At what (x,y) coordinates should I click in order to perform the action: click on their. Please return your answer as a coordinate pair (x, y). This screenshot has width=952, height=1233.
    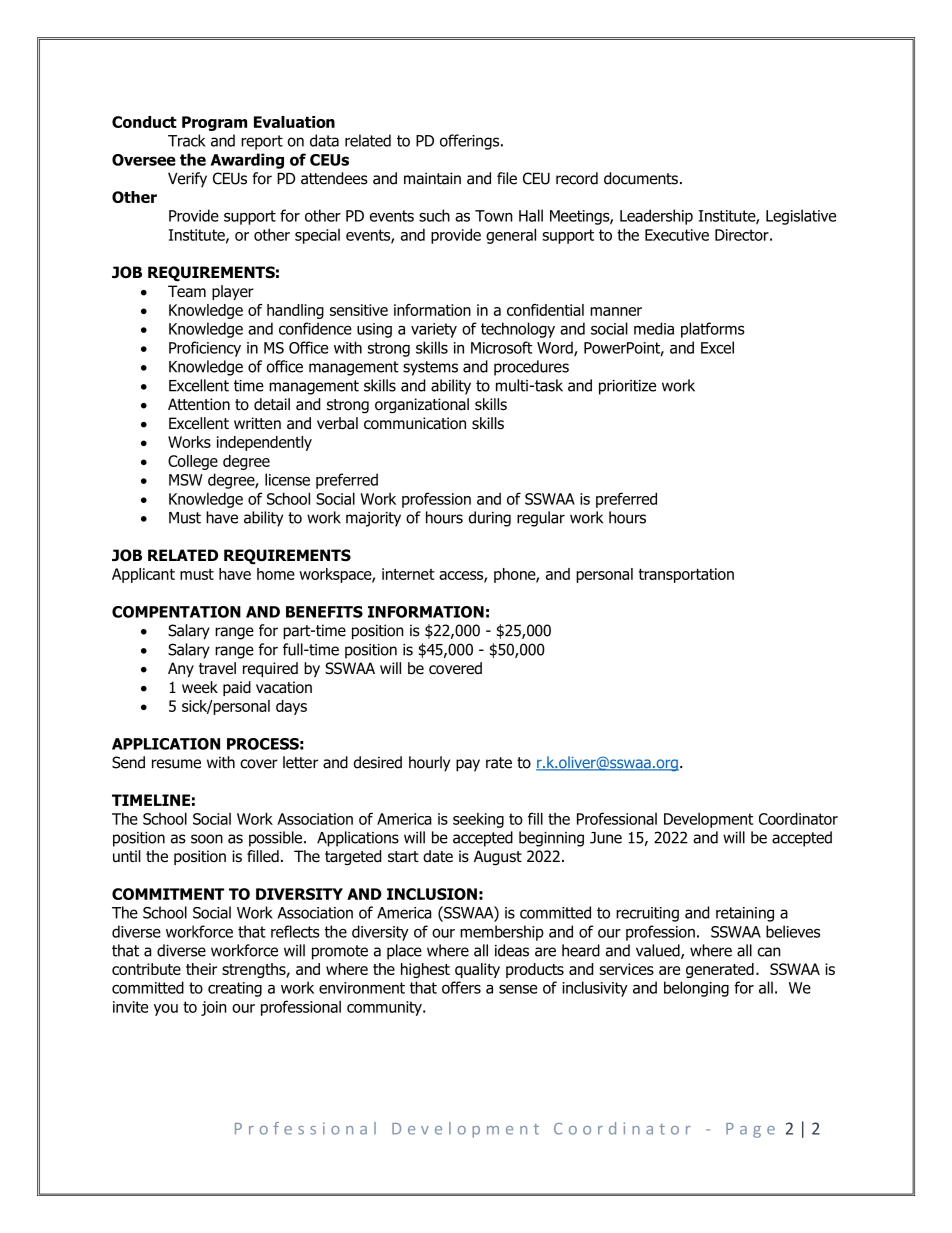
    Looking at the image, I should click on (201, 969).
